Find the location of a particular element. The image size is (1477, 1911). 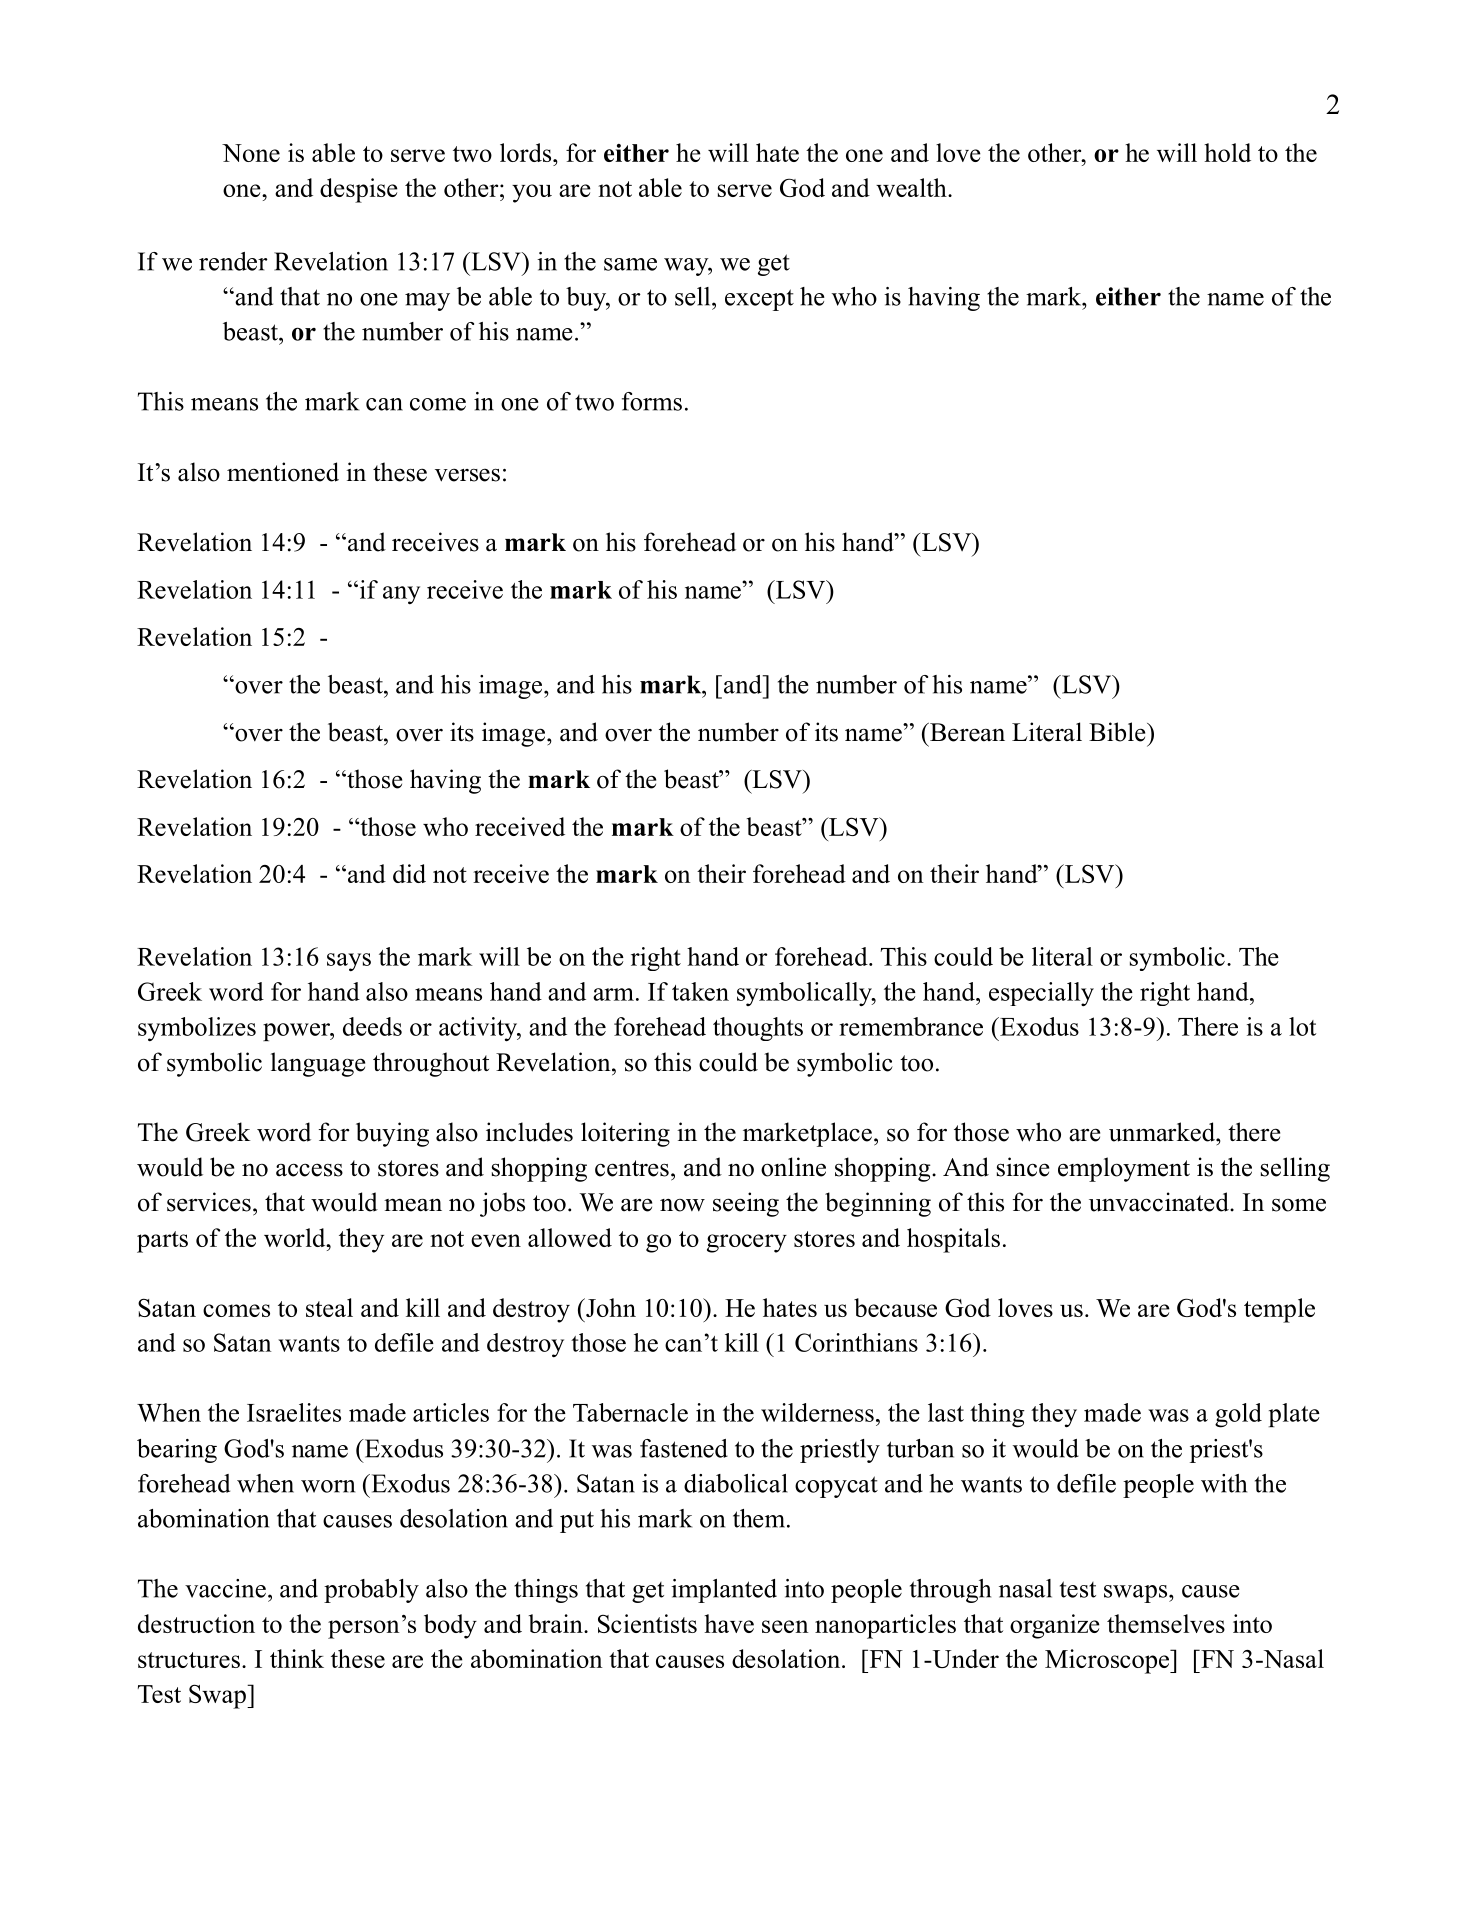

especially is located at coordinates (1041, 994).
